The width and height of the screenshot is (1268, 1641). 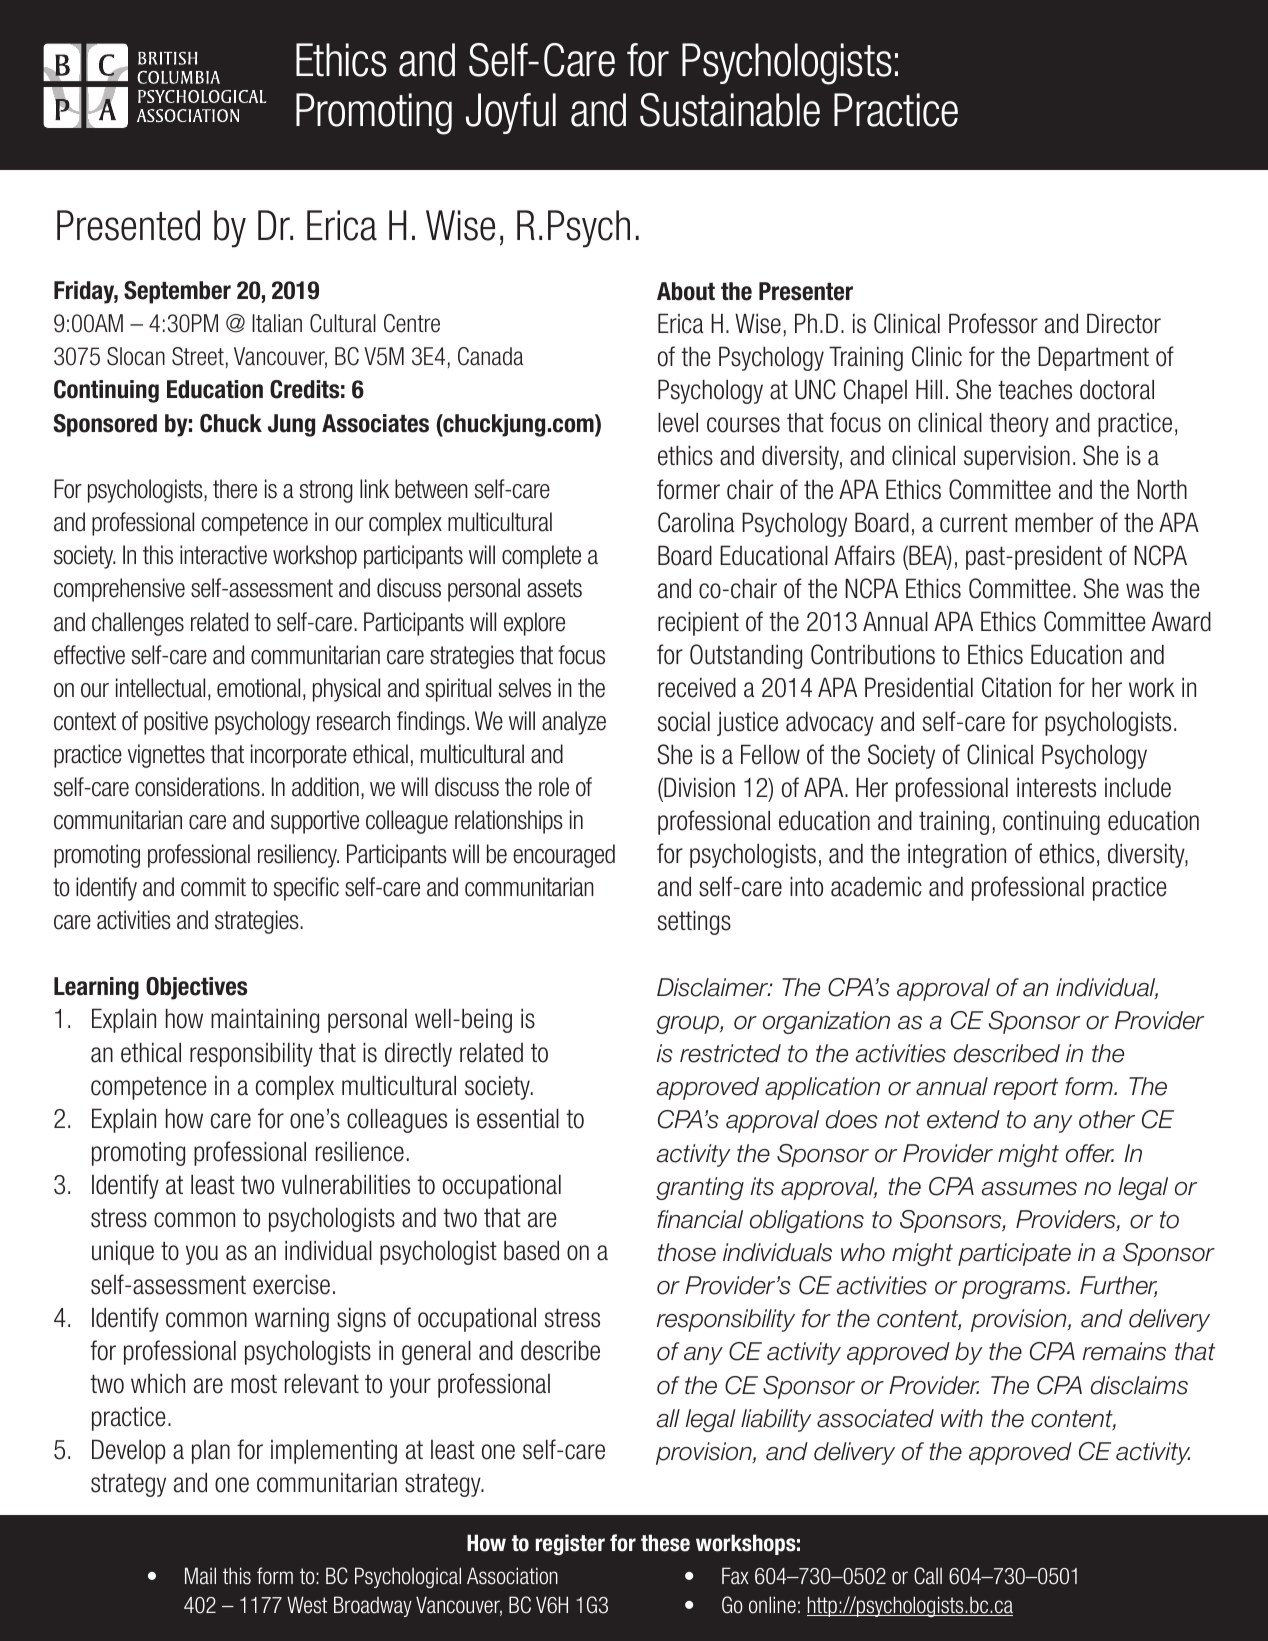 What do you see at coordinates (698, 623) in the screenshot?
I see `recipient` at bounding box center [698, 623].
